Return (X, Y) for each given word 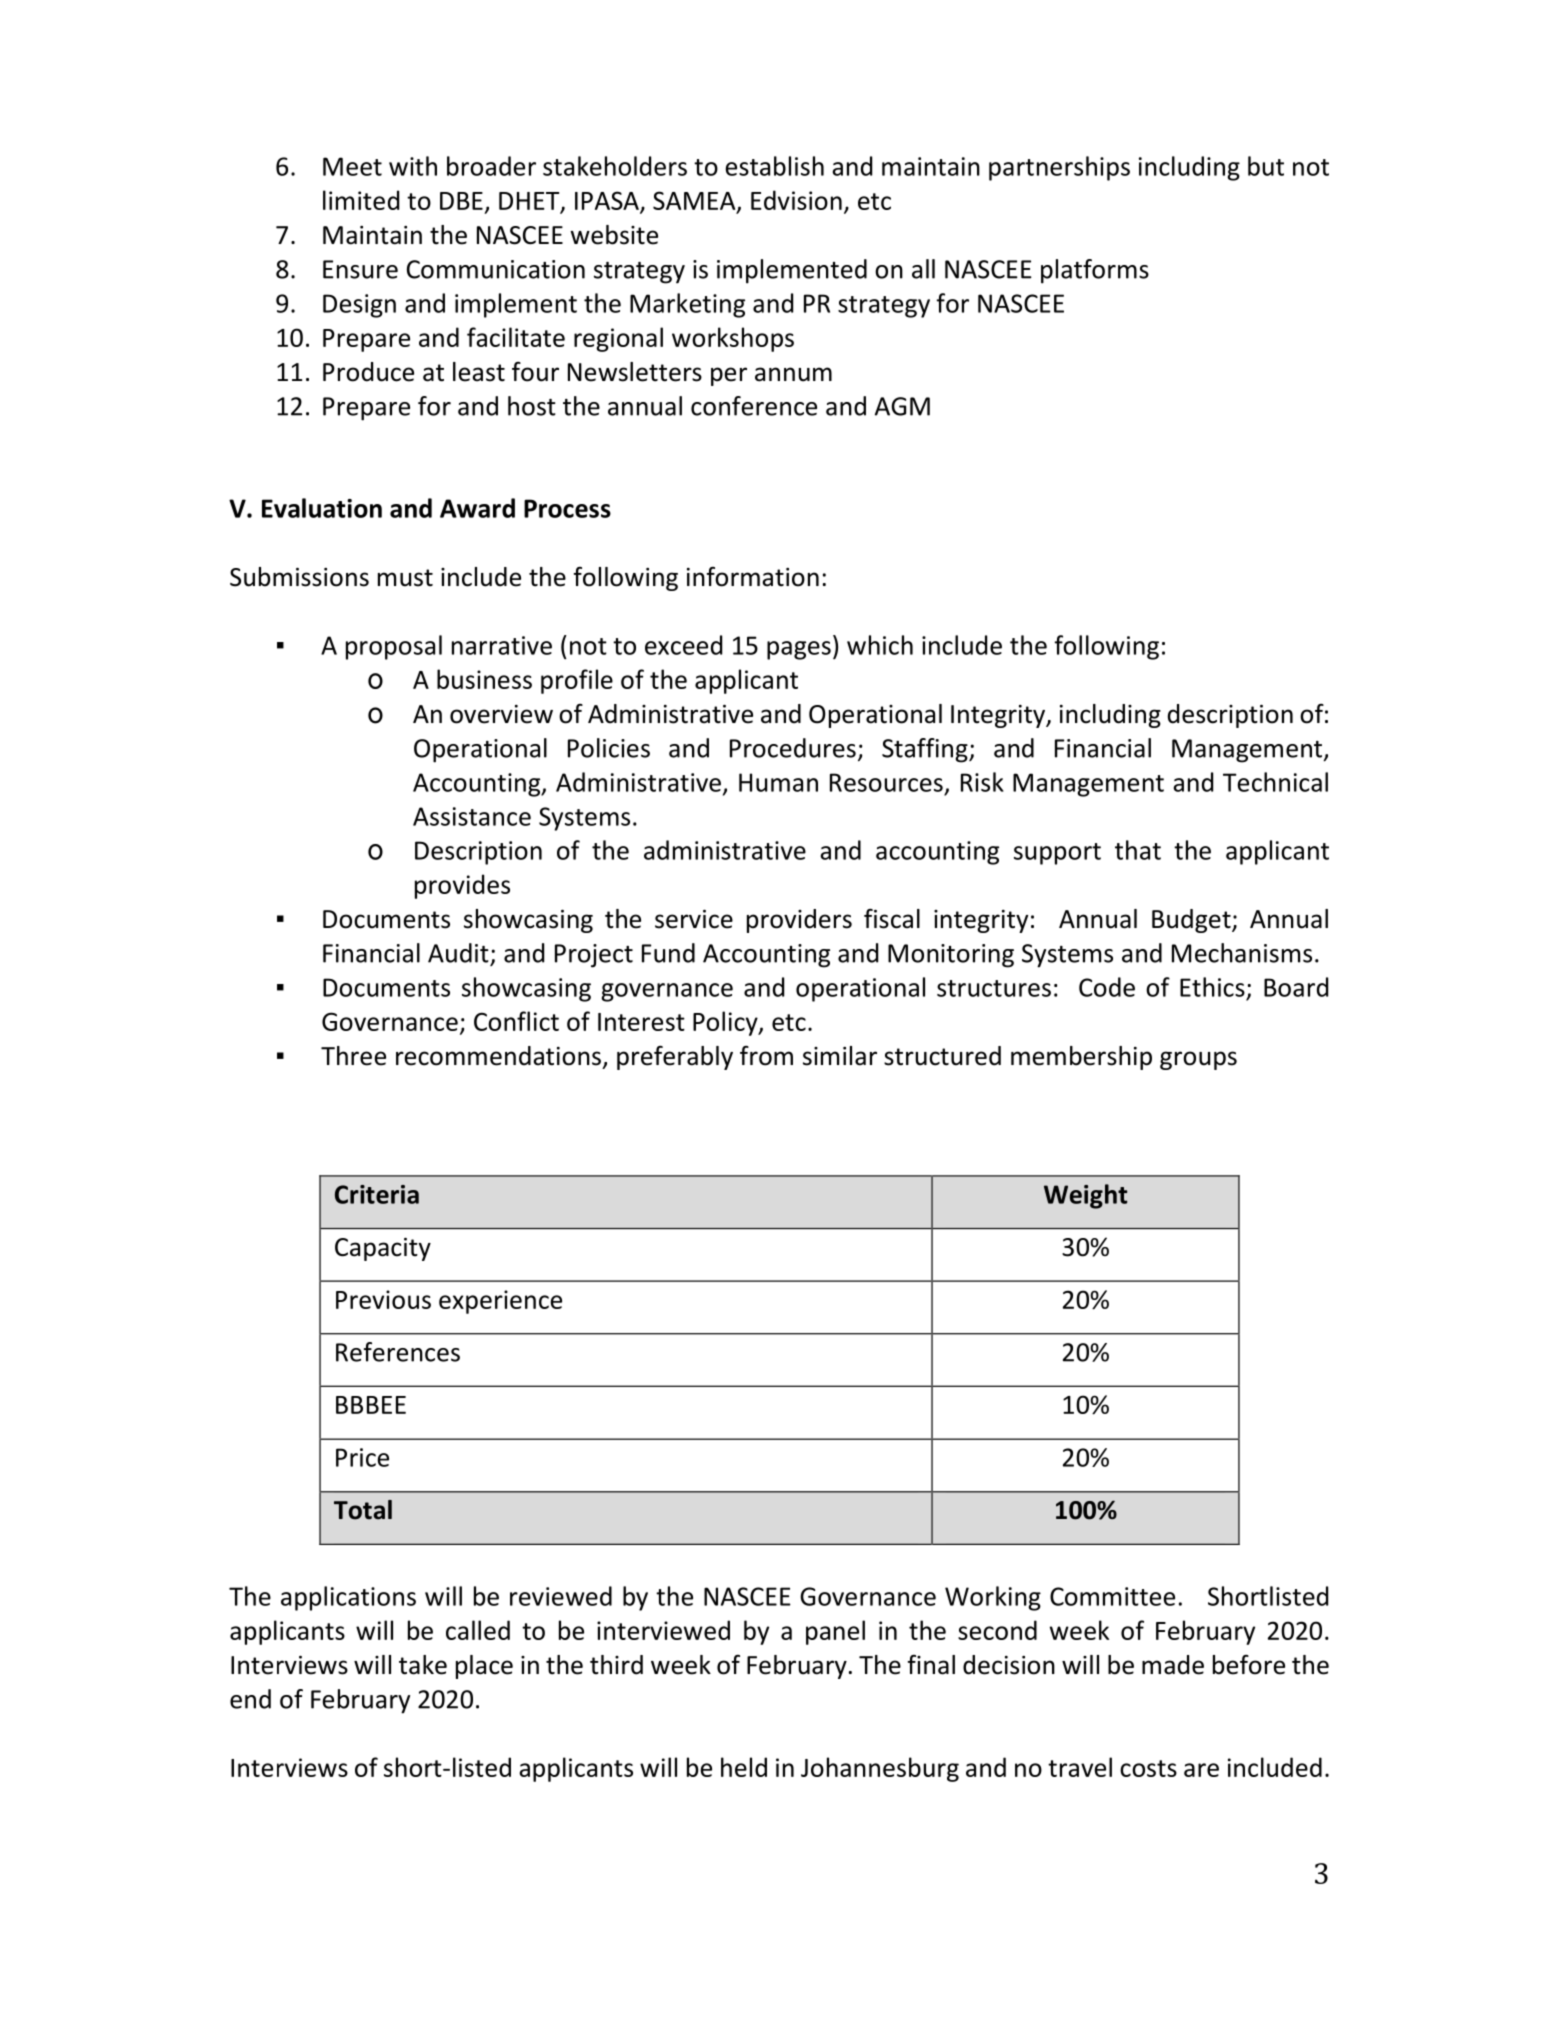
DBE (461, 201)
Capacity (383, 1249)
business (484, 679)
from (766, 1056)
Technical (1275, 782)
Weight (1085, 1196)
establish (775, 166)
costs (1148, 1768)
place (484, 1667)
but (1266, 166)
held (744, 1767)
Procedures (793, 748)
